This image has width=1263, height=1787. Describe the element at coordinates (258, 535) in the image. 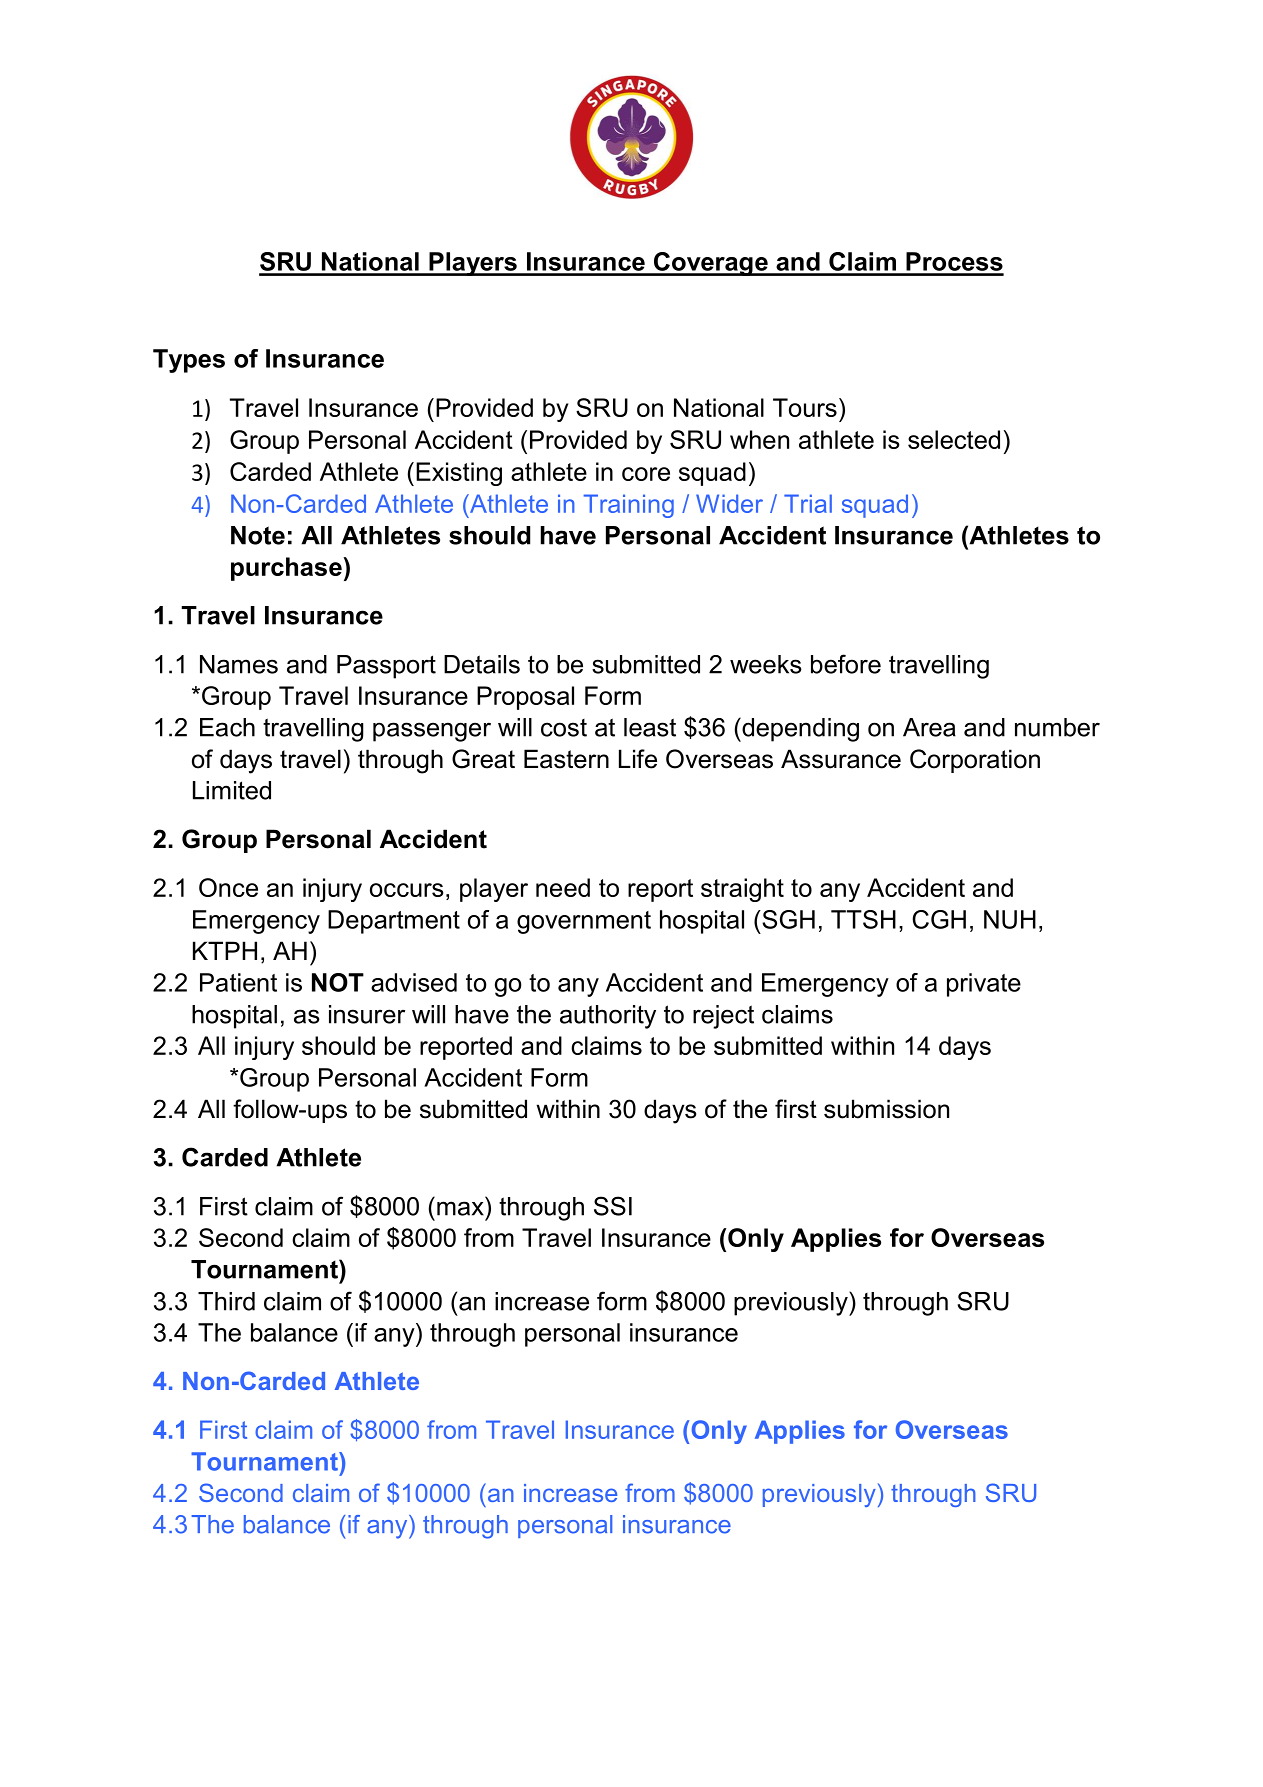

I see `Note` at that location.
